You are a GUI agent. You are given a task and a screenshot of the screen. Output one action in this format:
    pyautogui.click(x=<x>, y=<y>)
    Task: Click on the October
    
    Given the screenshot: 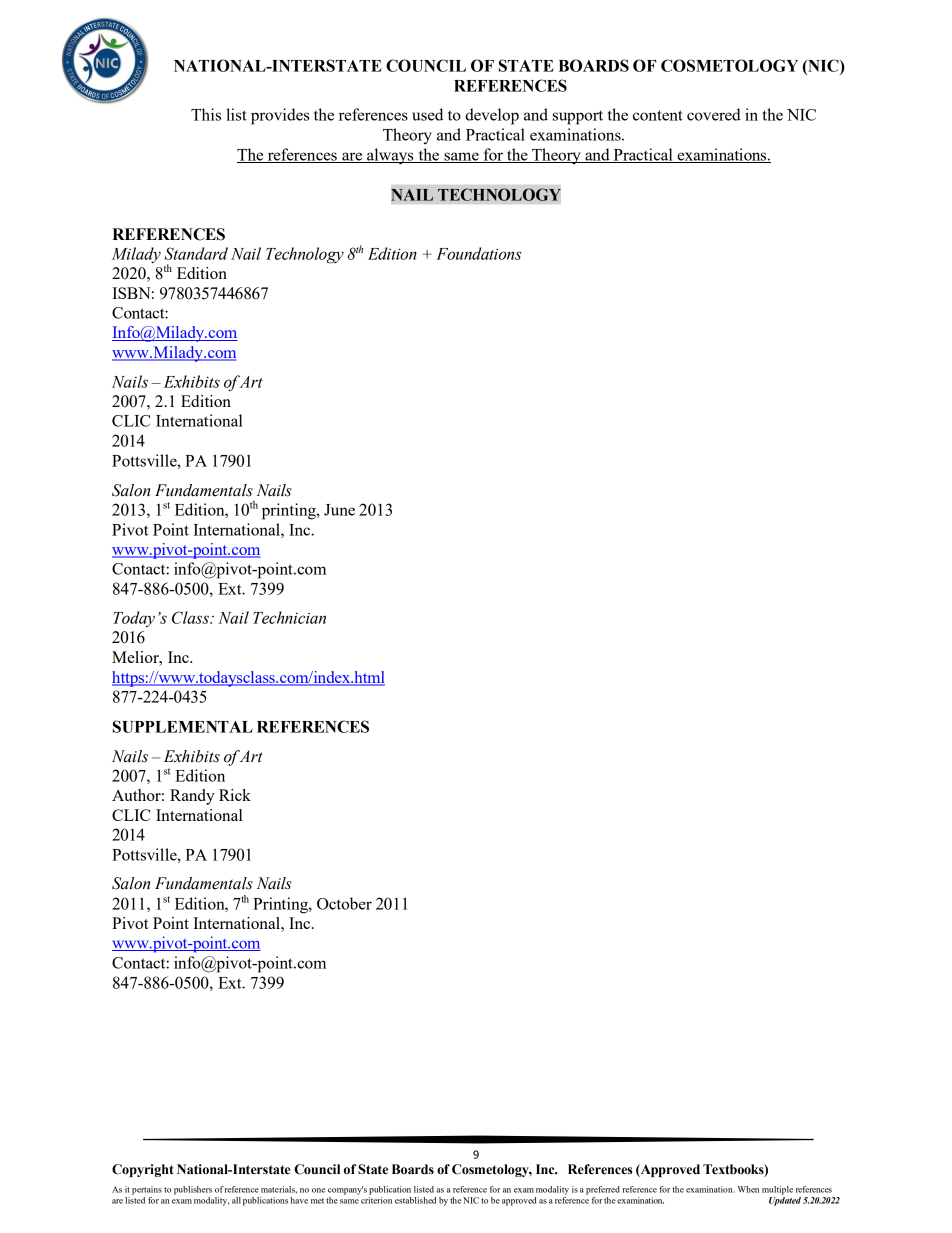 What is the action you would take?
    pyautogui.click(x=344, y=903)
